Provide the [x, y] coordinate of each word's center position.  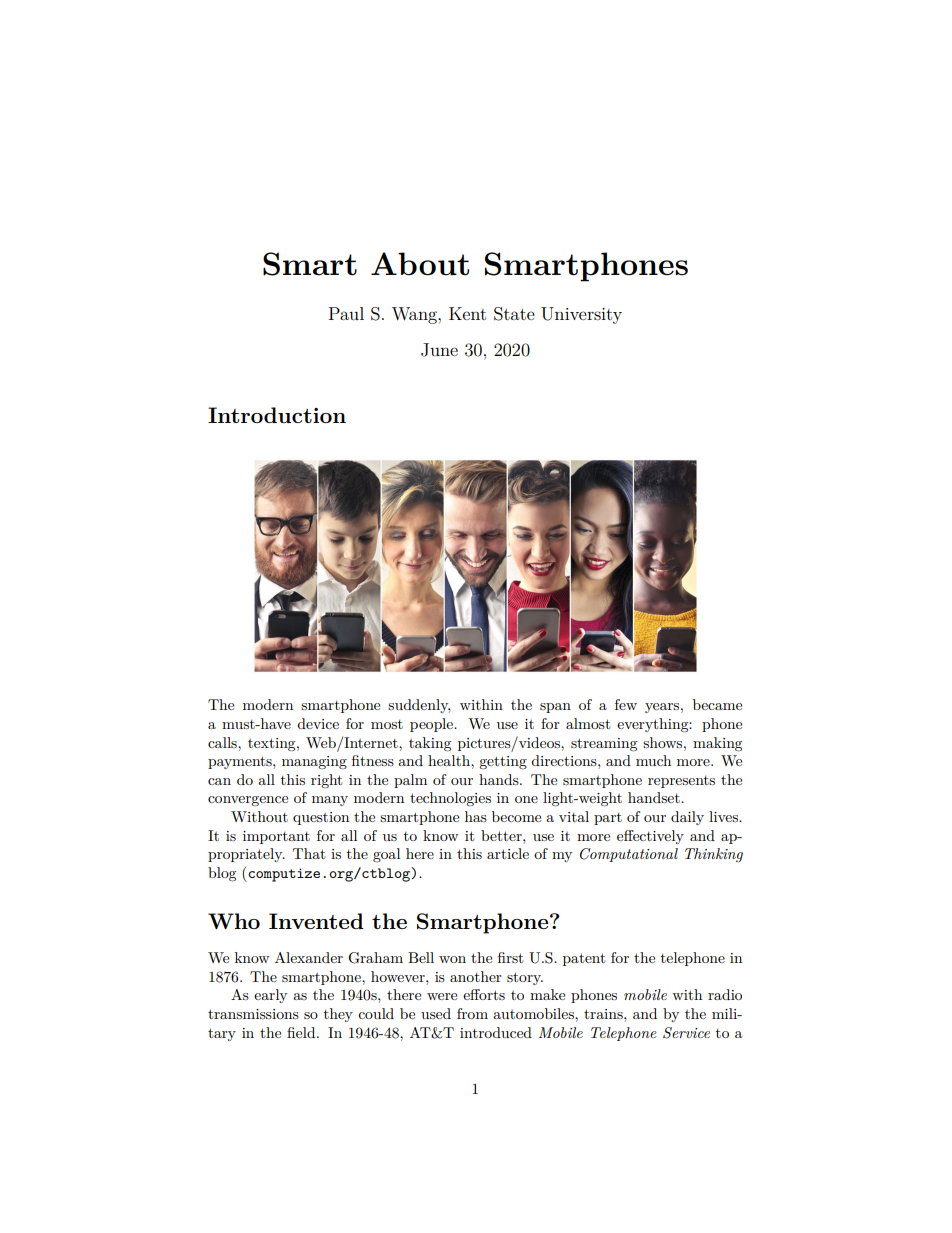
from [472, 1013]
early [270, 996]
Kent [467, 313]
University [581, 315]
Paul [346, 313]
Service [686, 1033]
